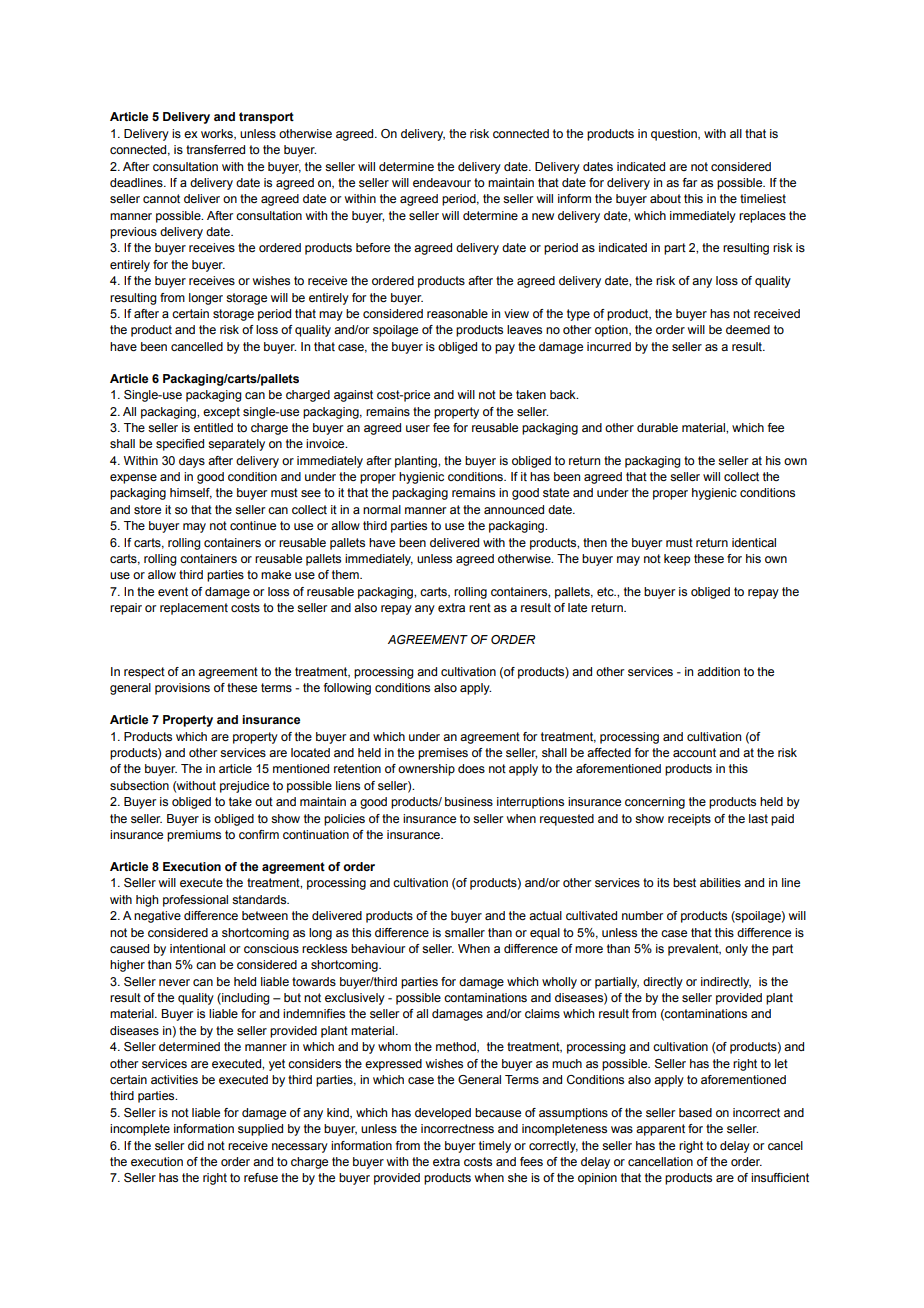  What do you see at coordinates (695, 1112) in the page?
I see `based` at bounding box center [695, 1112].
